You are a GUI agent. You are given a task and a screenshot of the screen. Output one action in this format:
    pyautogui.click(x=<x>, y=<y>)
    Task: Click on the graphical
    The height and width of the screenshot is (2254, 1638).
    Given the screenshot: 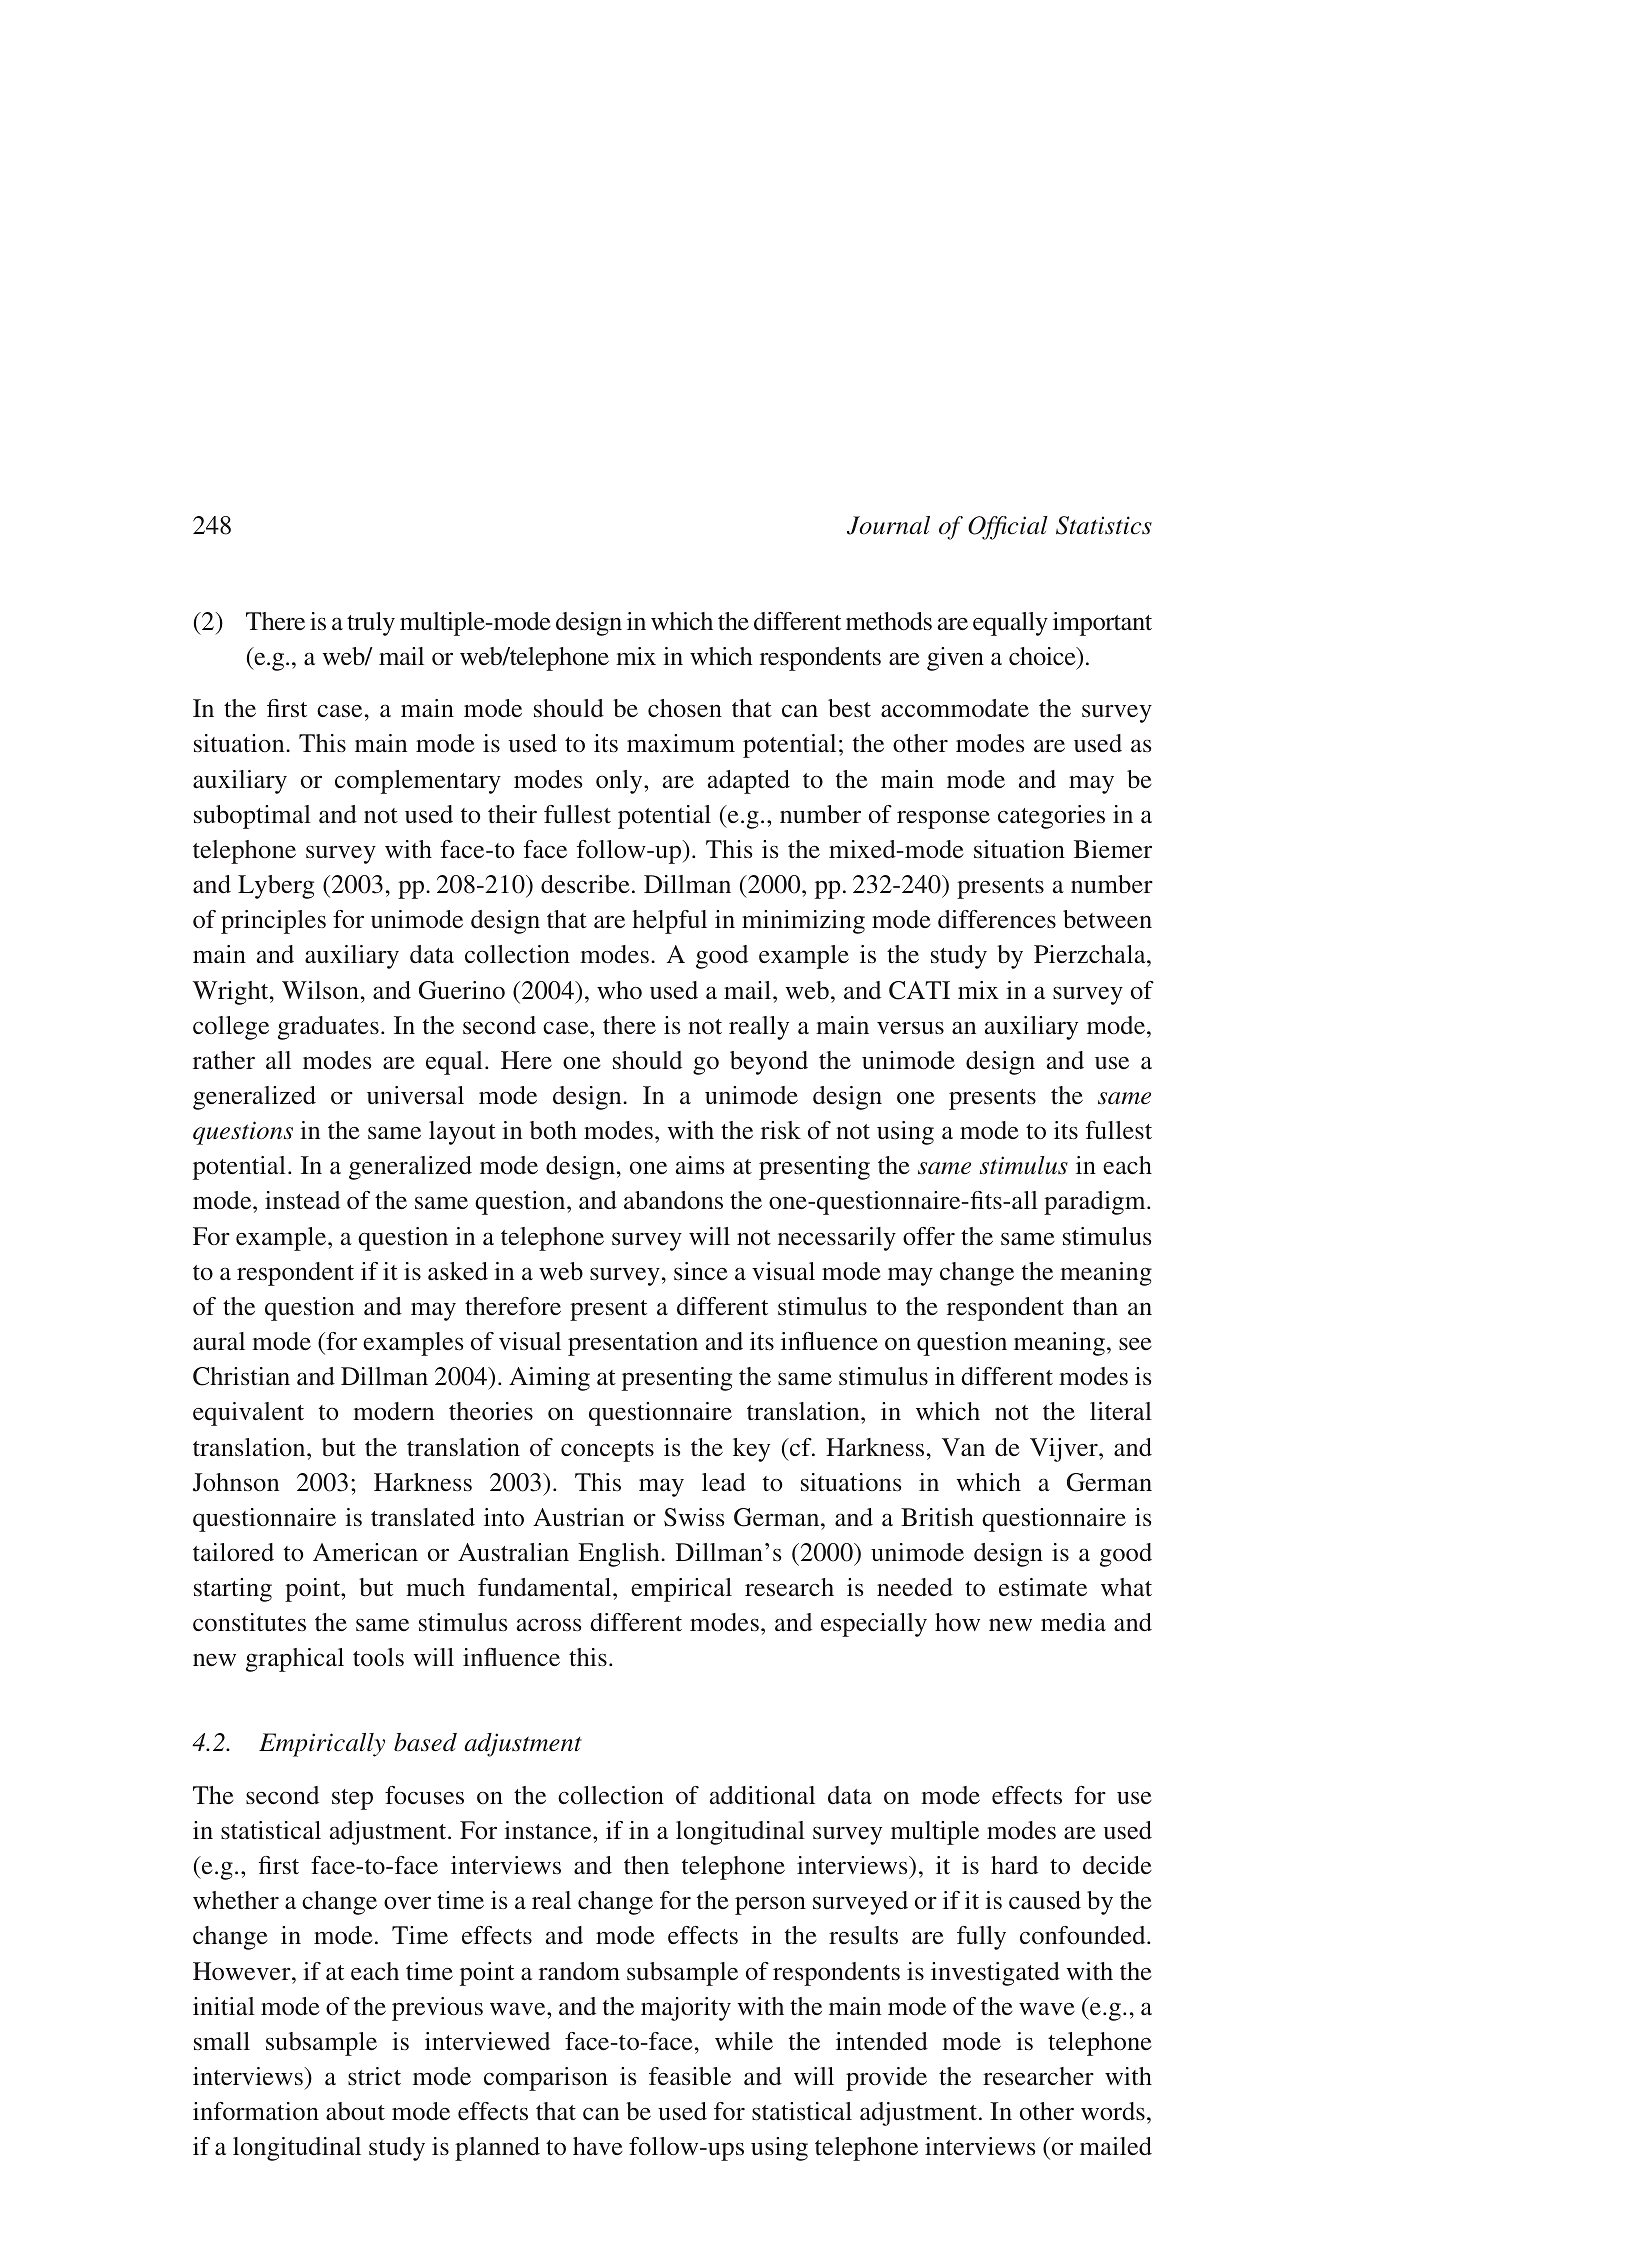 What is the action you would take?
    pyautogui.click(x=295, y=1660)
